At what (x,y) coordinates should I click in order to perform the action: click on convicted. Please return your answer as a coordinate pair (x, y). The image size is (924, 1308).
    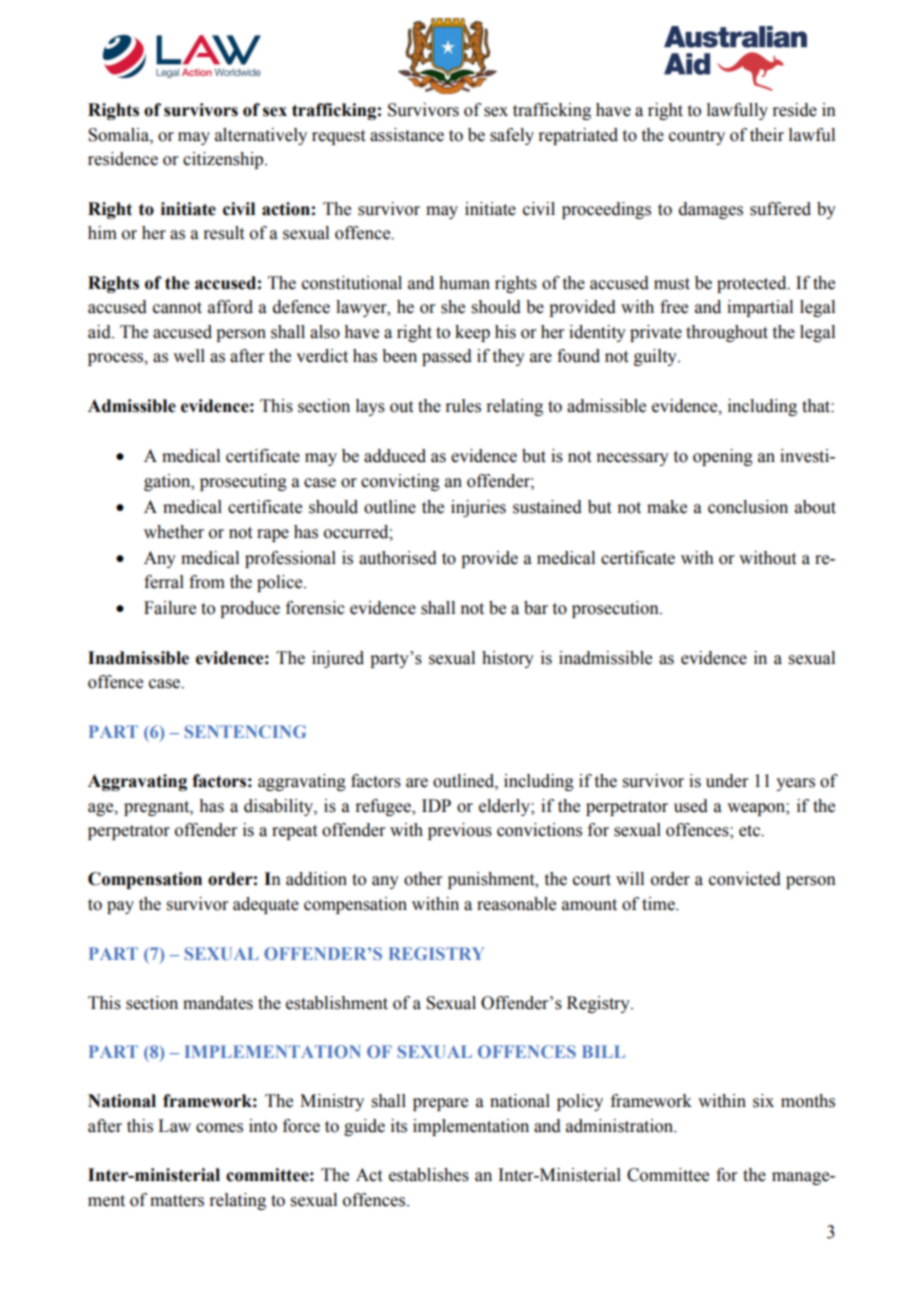
    Looking at the image, I should click on (745, 879).
